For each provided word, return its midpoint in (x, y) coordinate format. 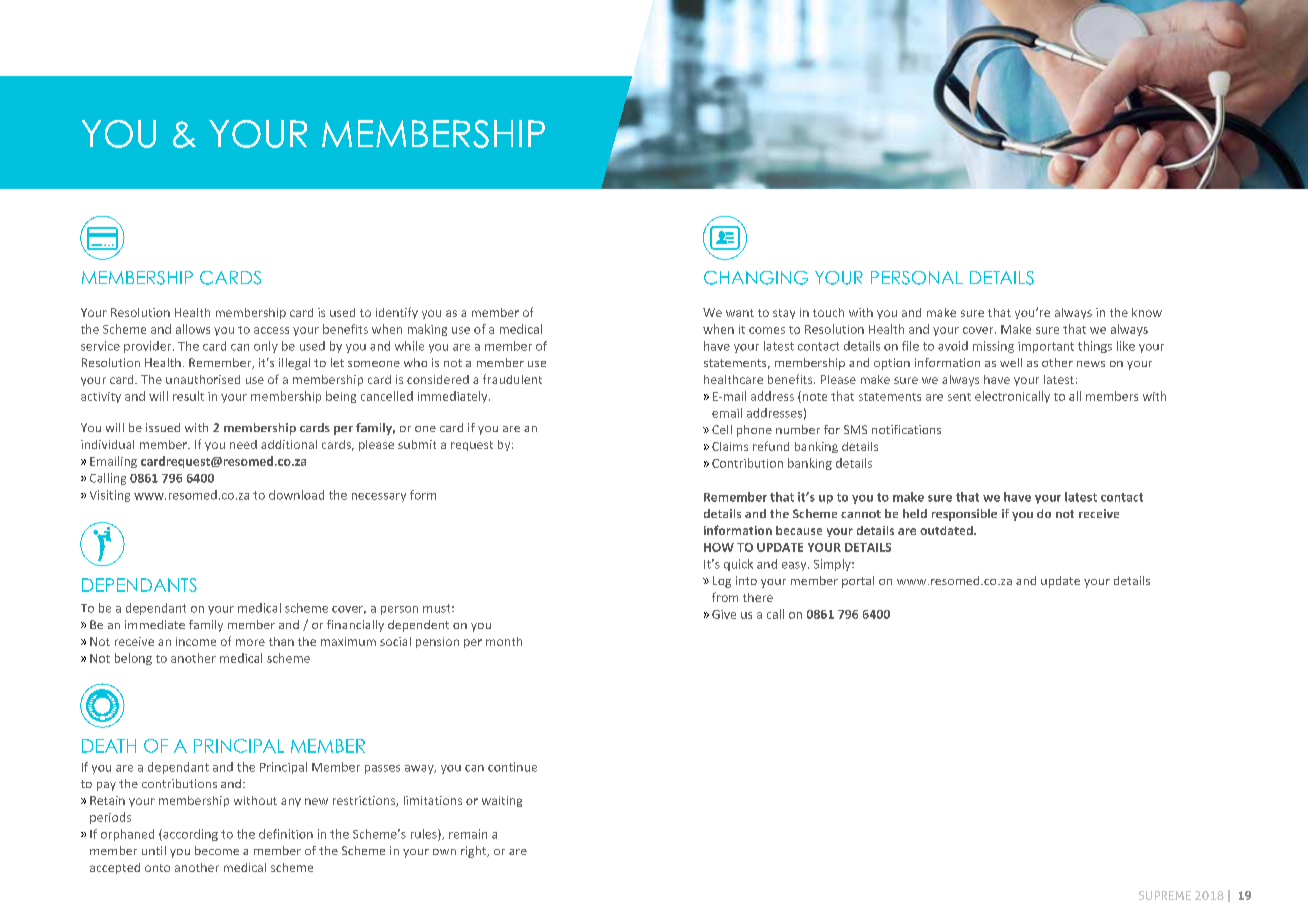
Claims (730, 446)
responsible (964, 515)
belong (133, 659)
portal (858, 582)
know (1147, 312)
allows (193, 329)
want (740, 313)
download (296, 495)
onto (157, 868)
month (504, 641)
